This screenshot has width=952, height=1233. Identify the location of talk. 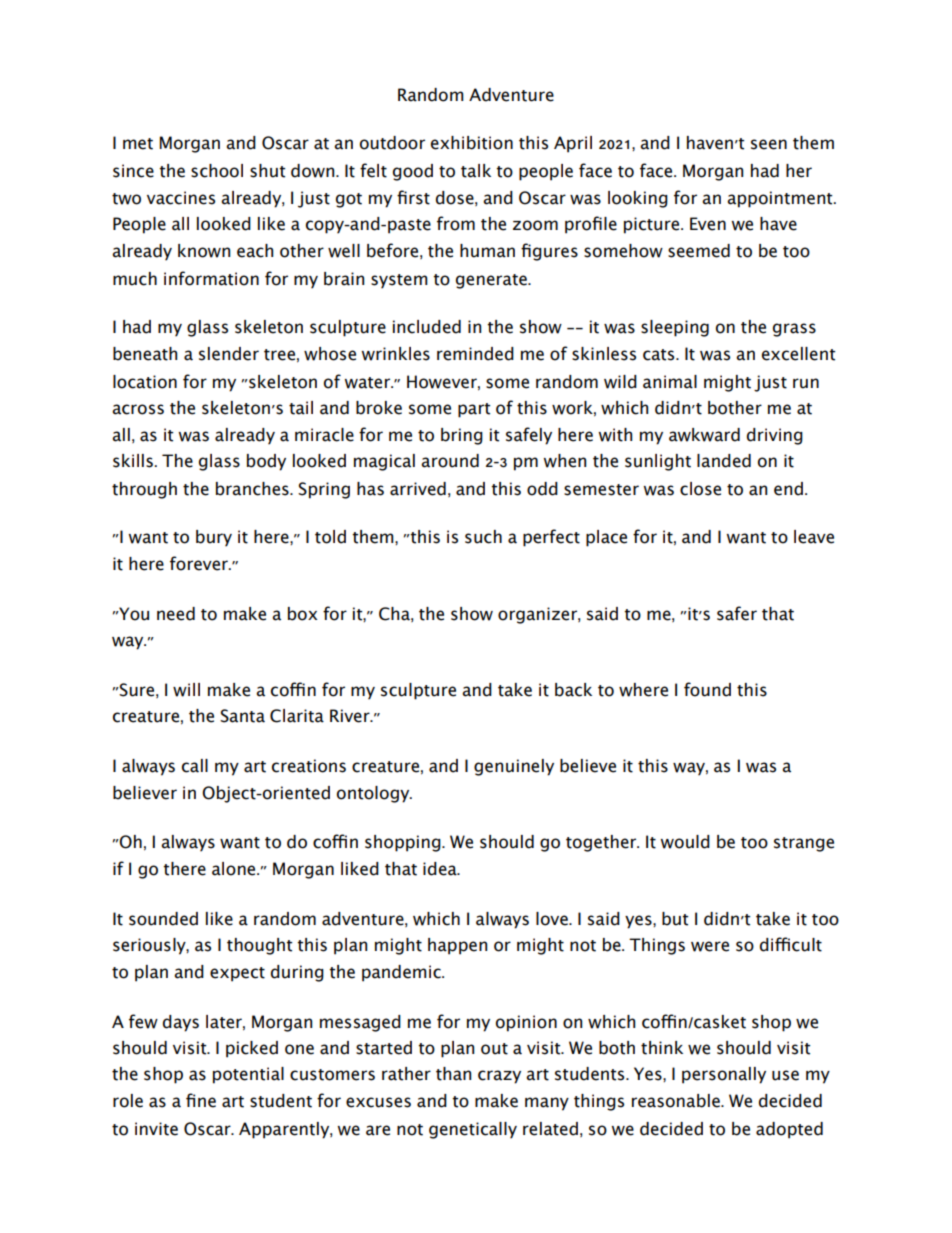
(476, 171).
